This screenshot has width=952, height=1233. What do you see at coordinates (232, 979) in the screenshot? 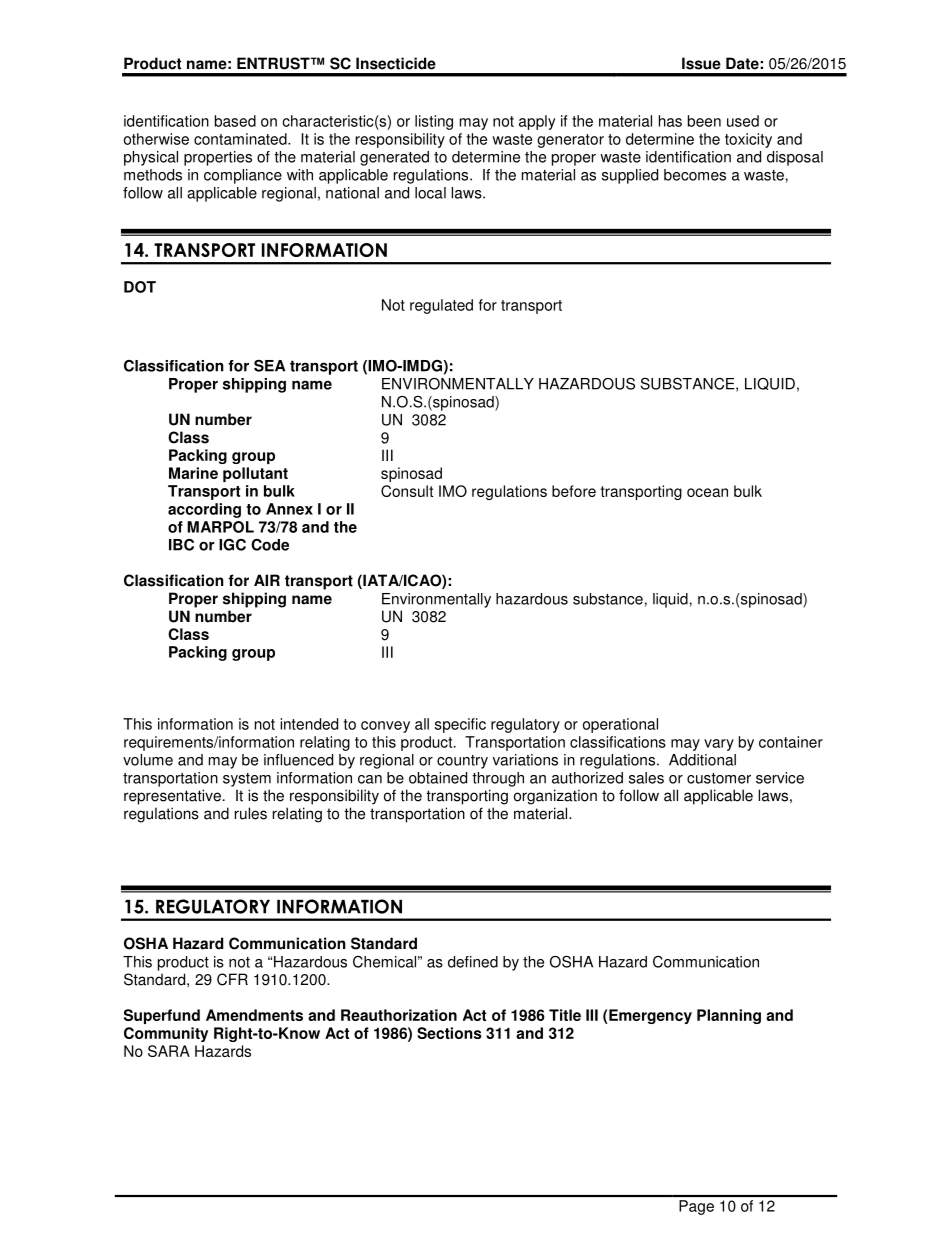
I see `CFR` at bounding box center [232, 979].
